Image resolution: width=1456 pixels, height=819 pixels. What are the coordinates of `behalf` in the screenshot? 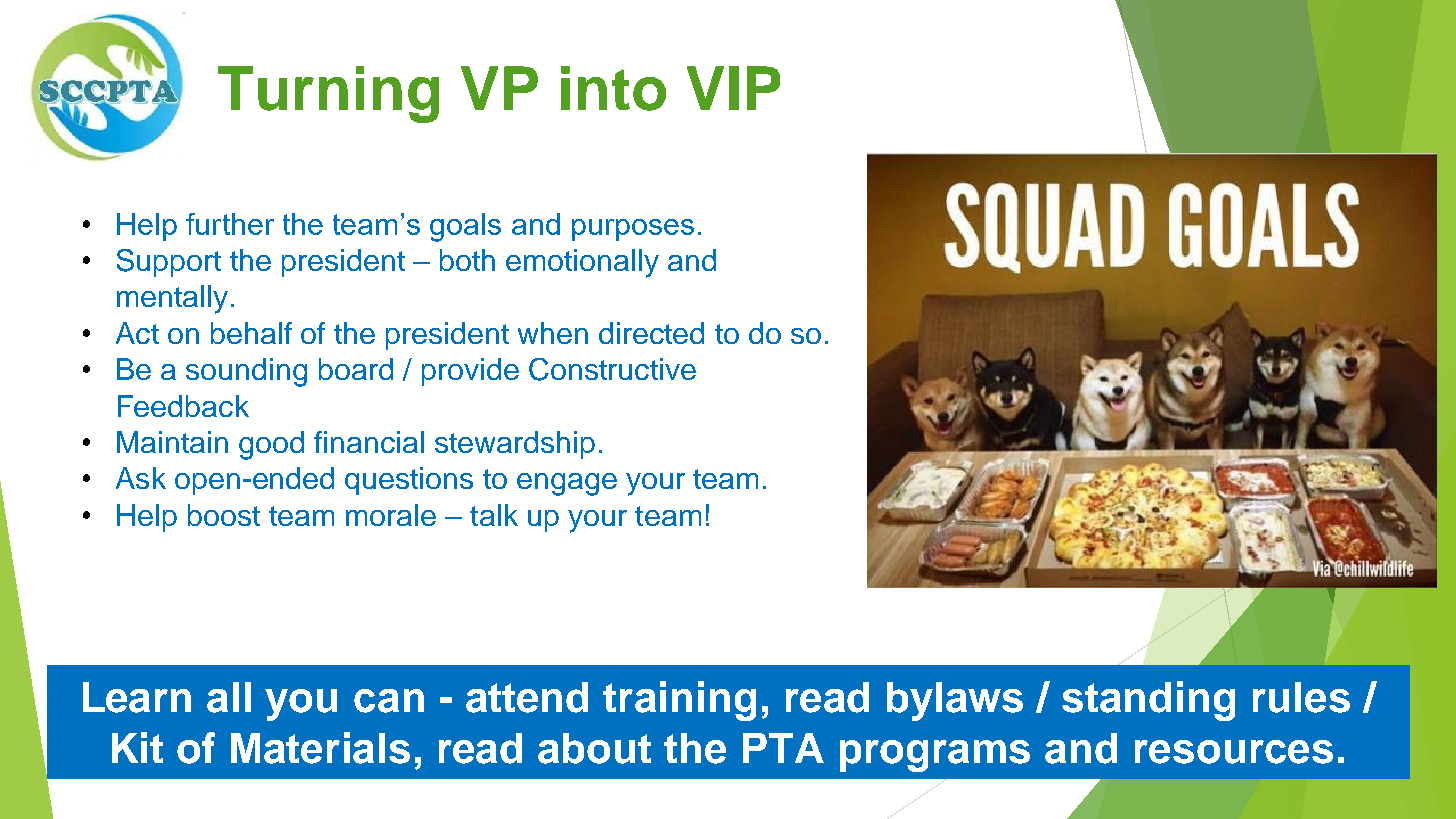 It's located at (251, 333).
